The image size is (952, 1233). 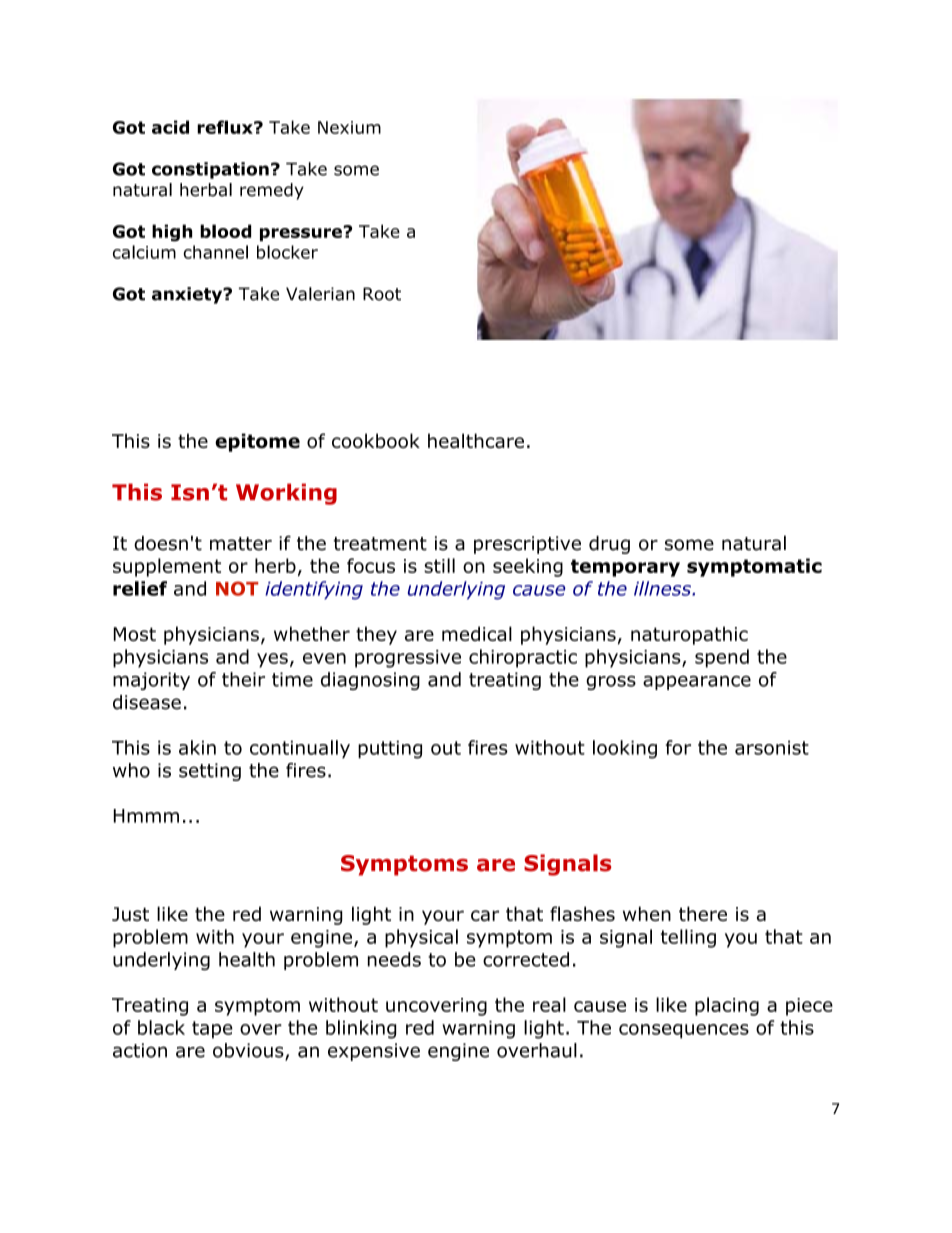 I want to click on Nexium, so click(x=349, y=127).
